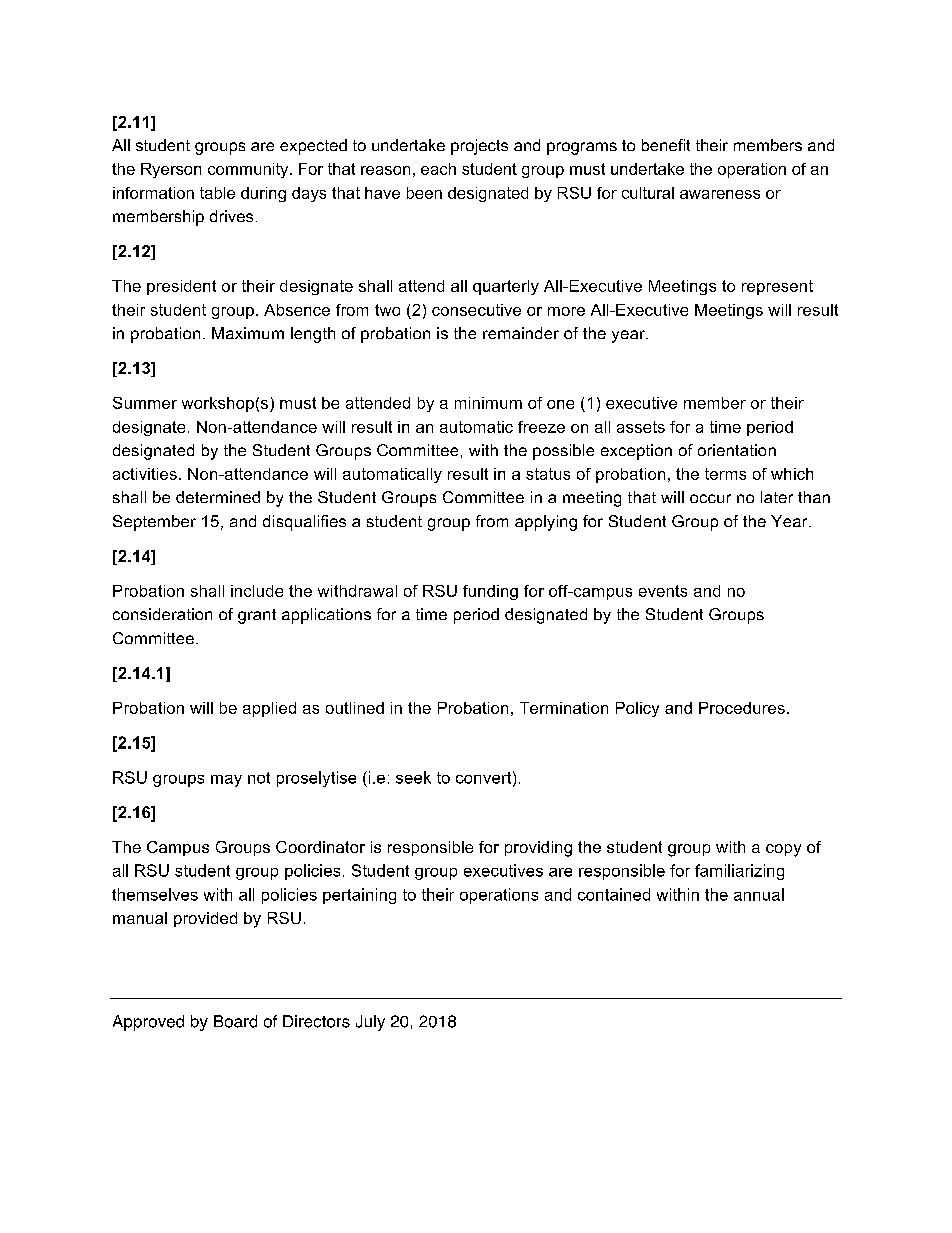 The width and height of the screenshot is (952, 1233). What do you see at coordinates (490, 592) in the screenshot?
I see `funding` at bounding box center [490, 592].
